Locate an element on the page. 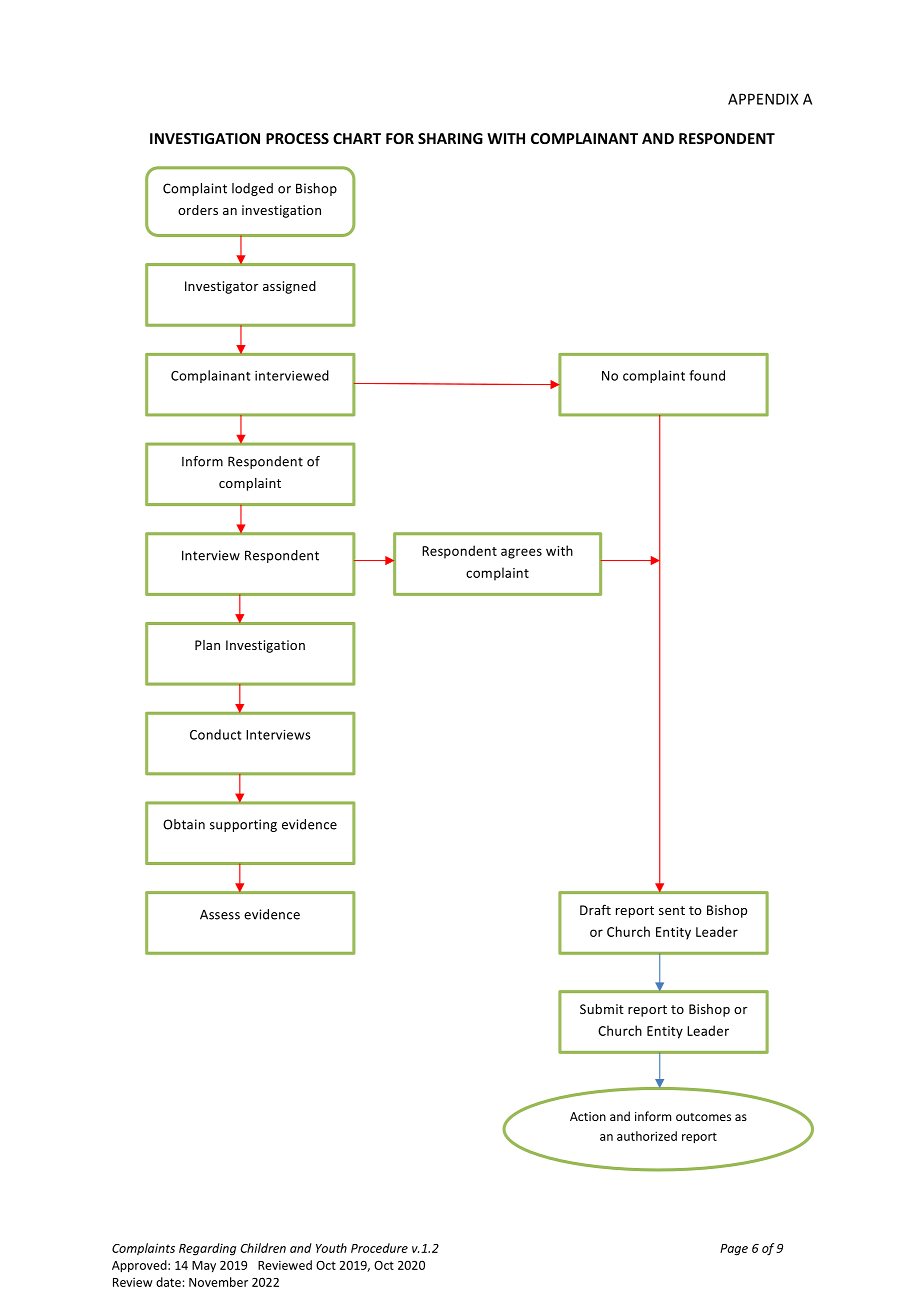 Image resolution: width=924 pixels, height=1308 pixels. lodged is located at coordinates (252, 189).
